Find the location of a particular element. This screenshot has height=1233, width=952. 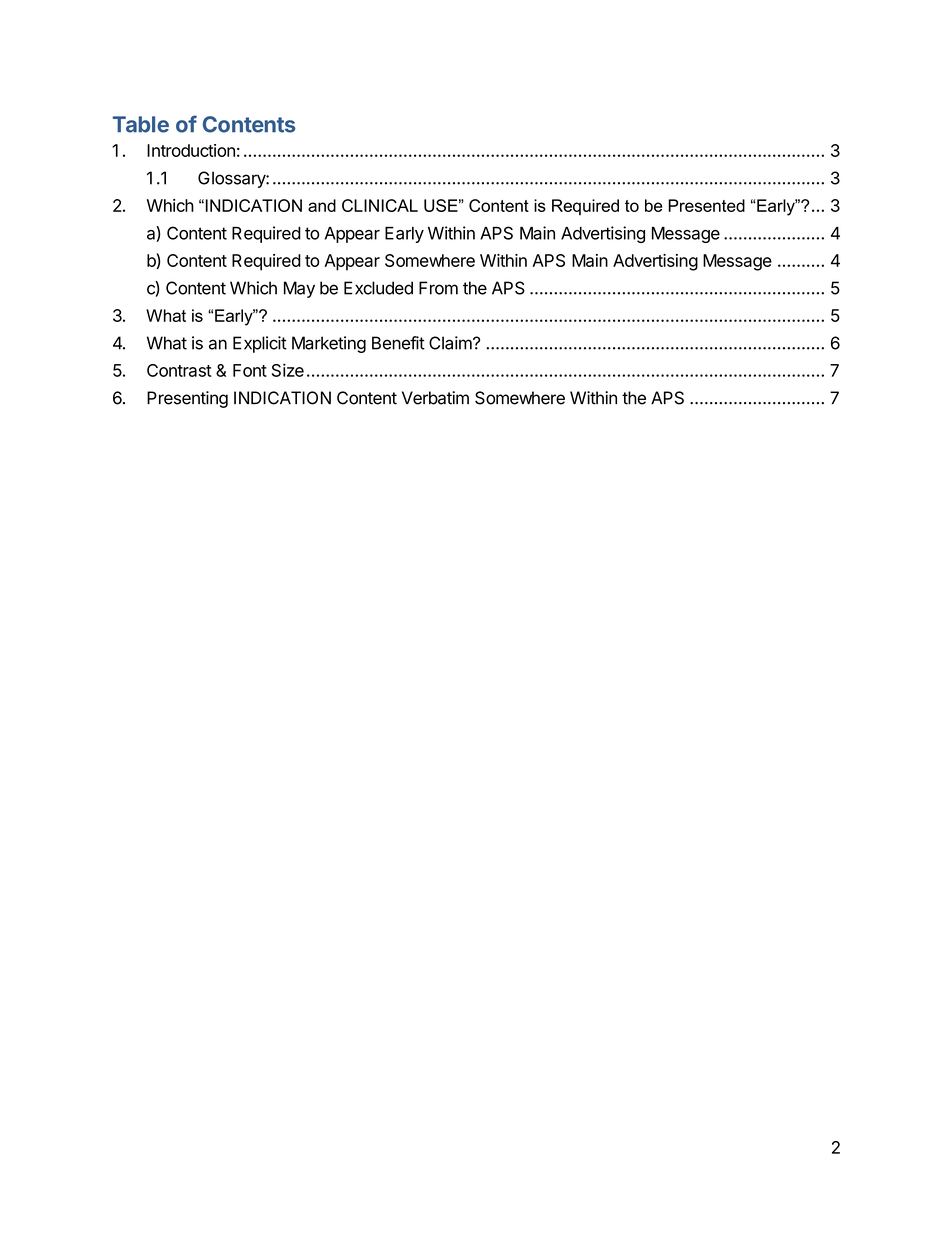

and is located at coordinates (322, 205).
